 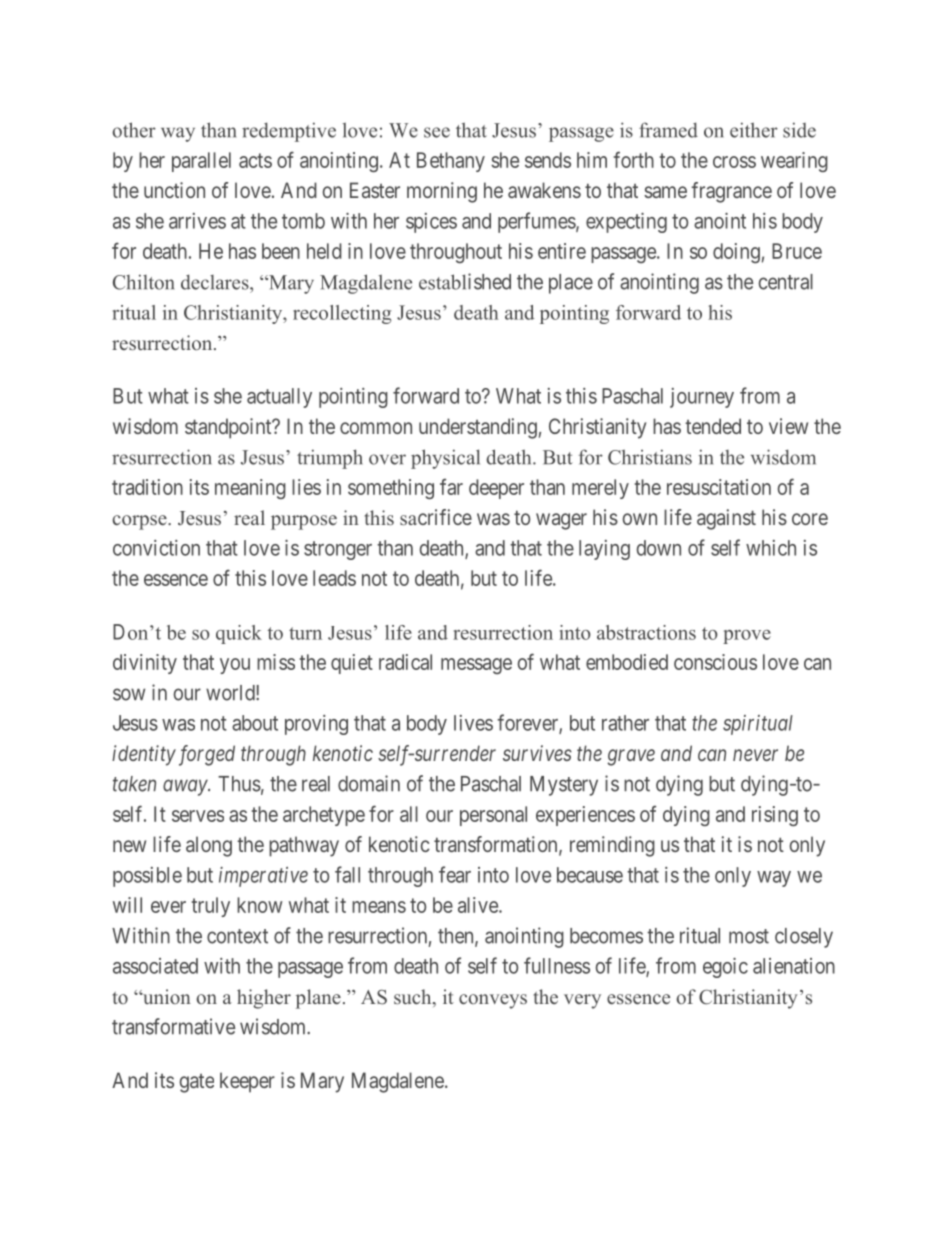 What do you see at coordinates (719, 487) in the image?
I see `resuscitation` at bounding box center [719, 487].
